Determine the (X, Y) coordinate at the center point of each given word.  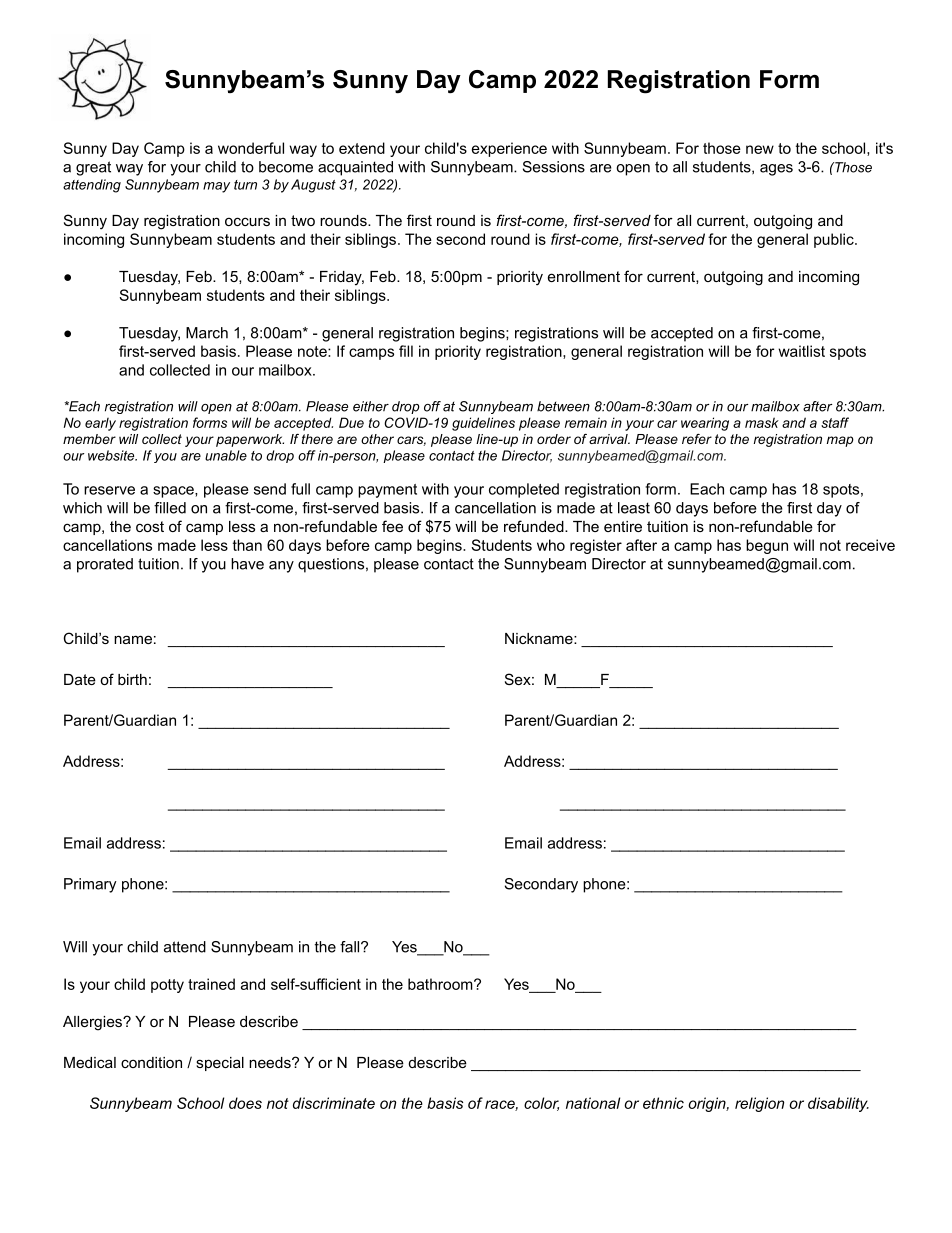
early (100, 424)
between (563, 406)
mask (762, 422)
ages (776, 170)
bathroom (441, 984)
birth (132, 679)
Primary (90, 885)
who (551, 545)
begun (767, 546)
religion (759, 1104)
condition (151, 1062)
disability (838, 1104)
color (541, 1104)
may (216, 187)
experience (509, 149)
